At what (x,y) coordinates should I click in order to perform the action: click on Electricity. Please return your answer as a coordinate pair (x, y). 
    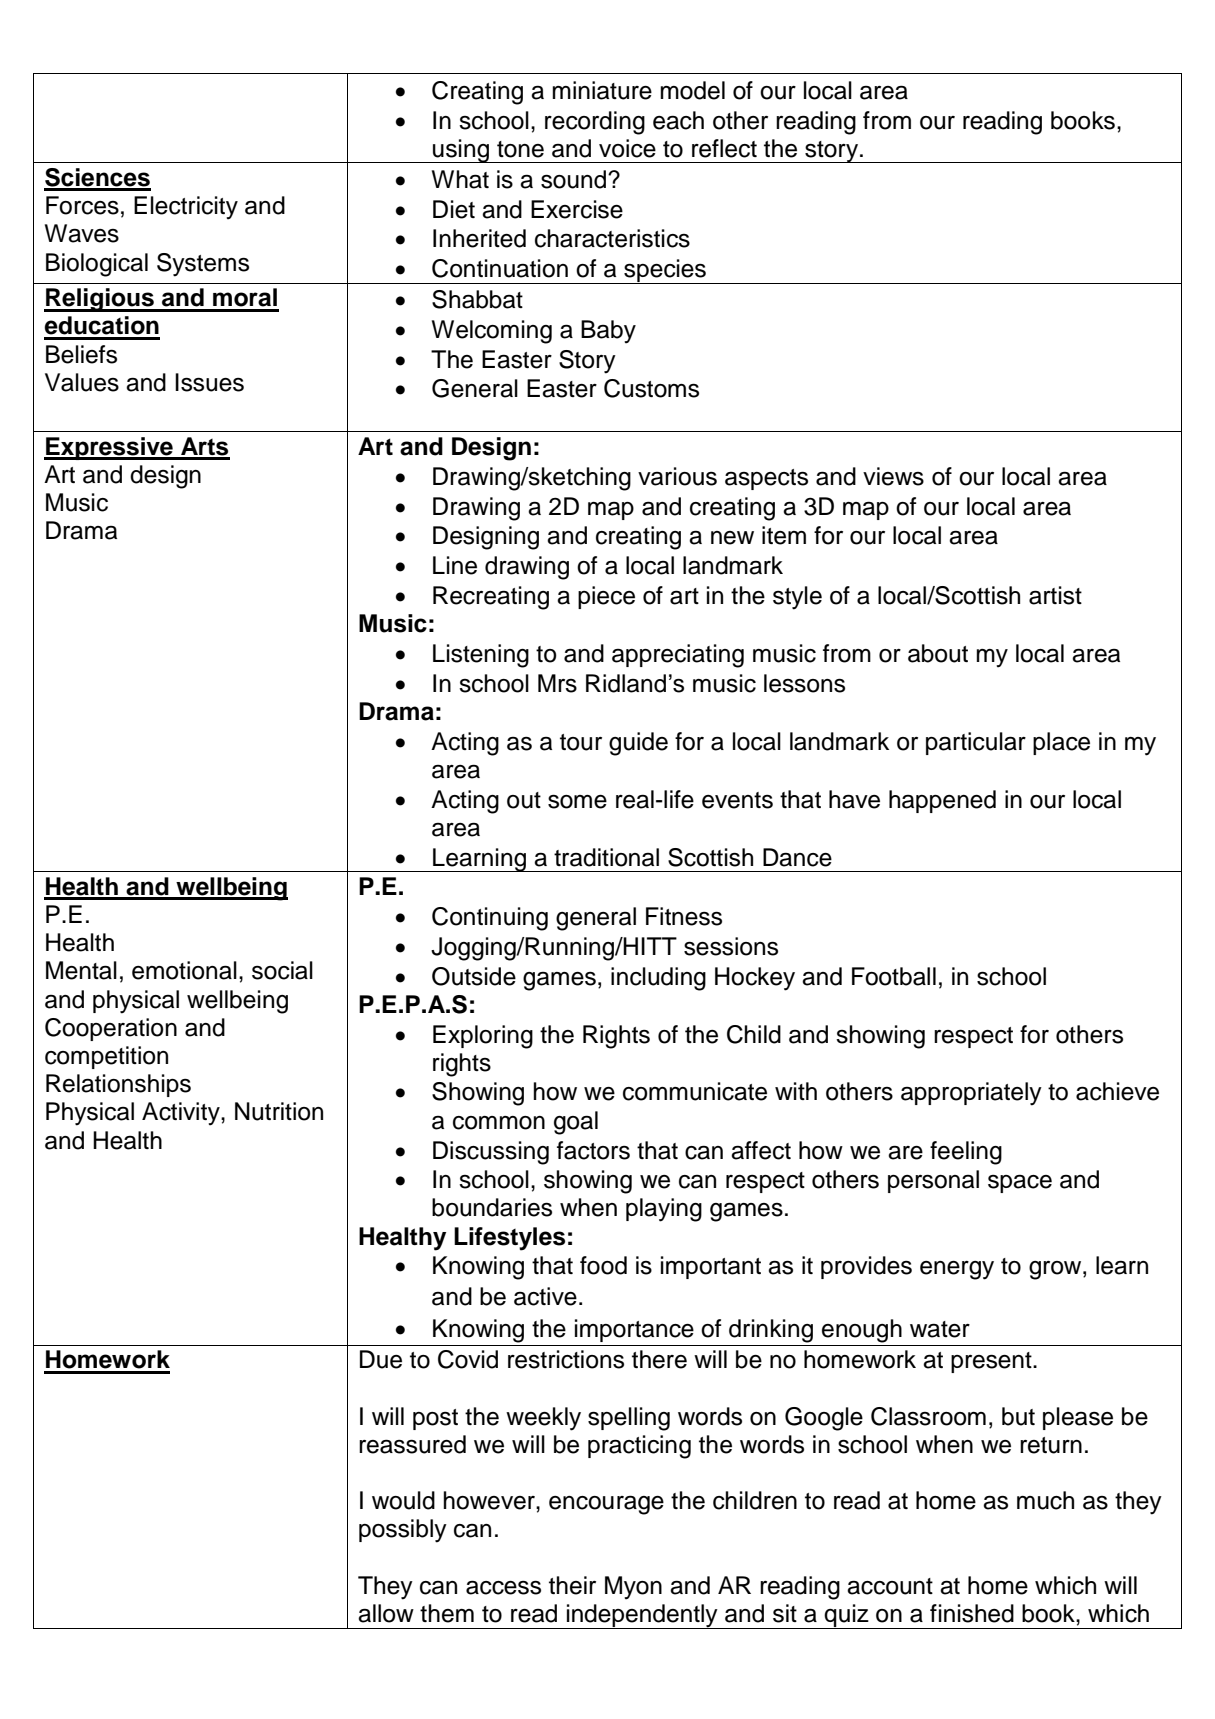
    Looking at the image, I should click on (186, 208).
